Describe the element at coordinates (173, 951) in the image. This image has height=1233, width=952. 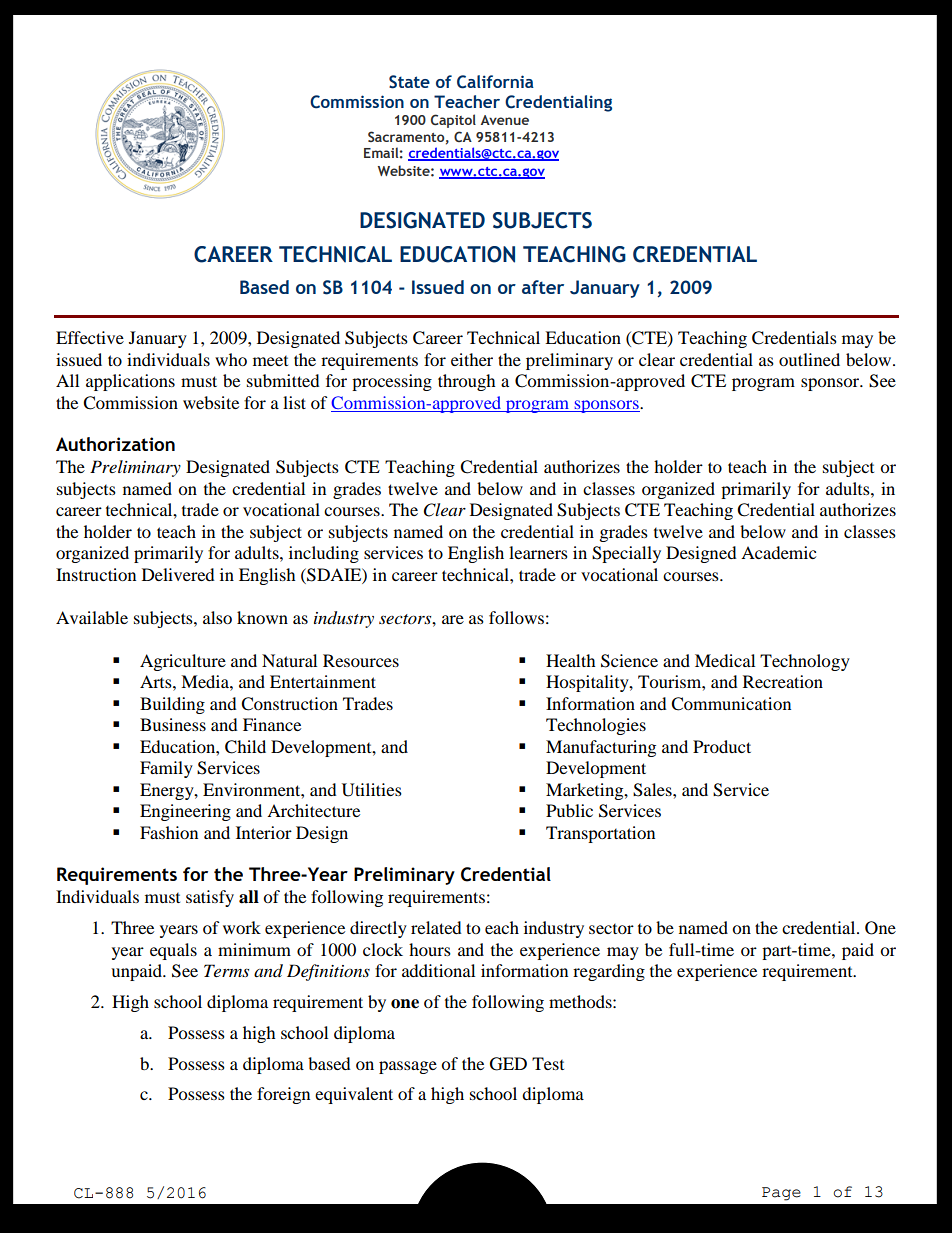
I see `equals` at that location.
